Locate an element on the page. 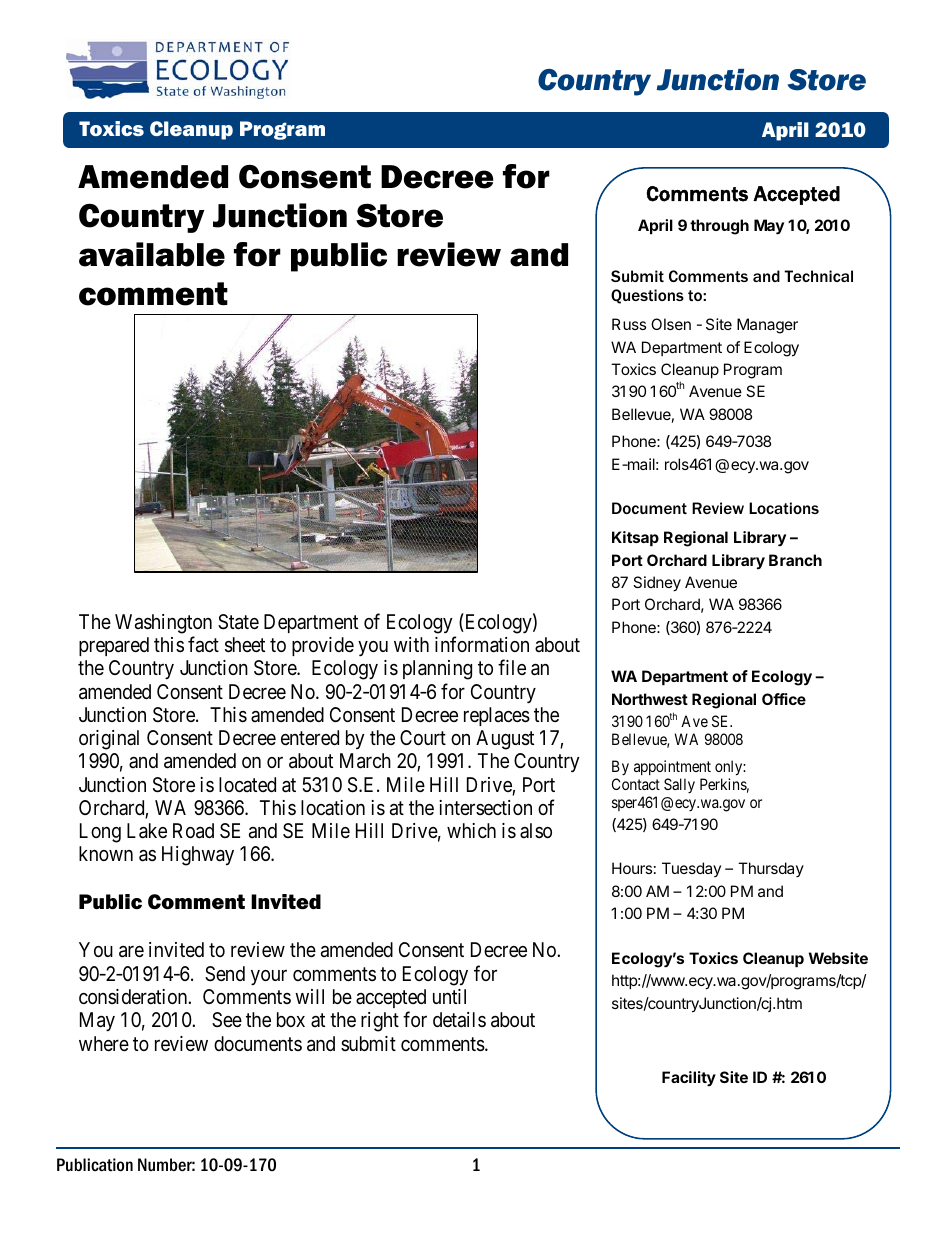 The width and height of the image is (952, 1233). through is located at coordinates (719, 227).
